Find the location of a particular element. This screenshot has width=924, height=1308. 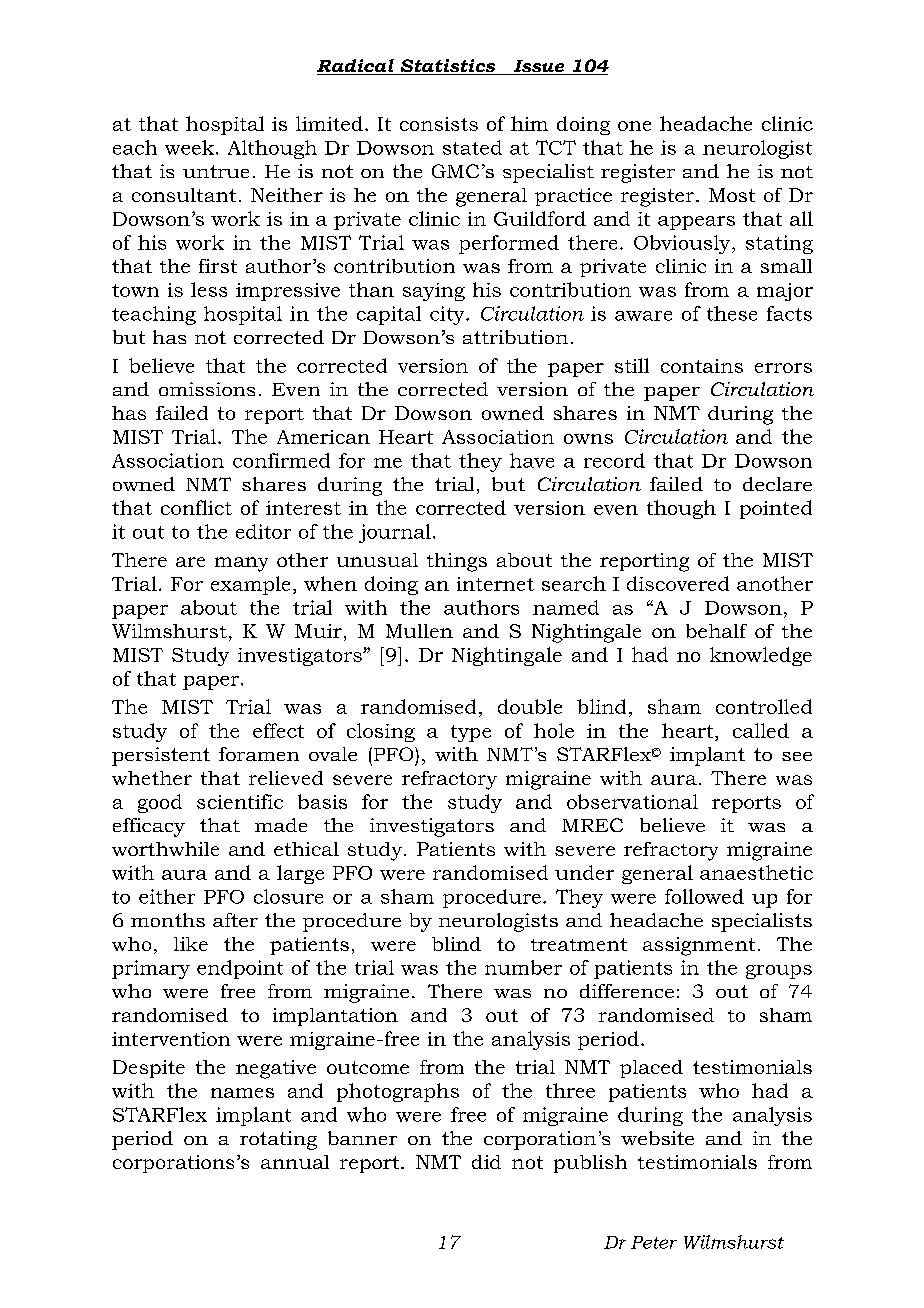

Peter is located at coordinates (654, 1242).
